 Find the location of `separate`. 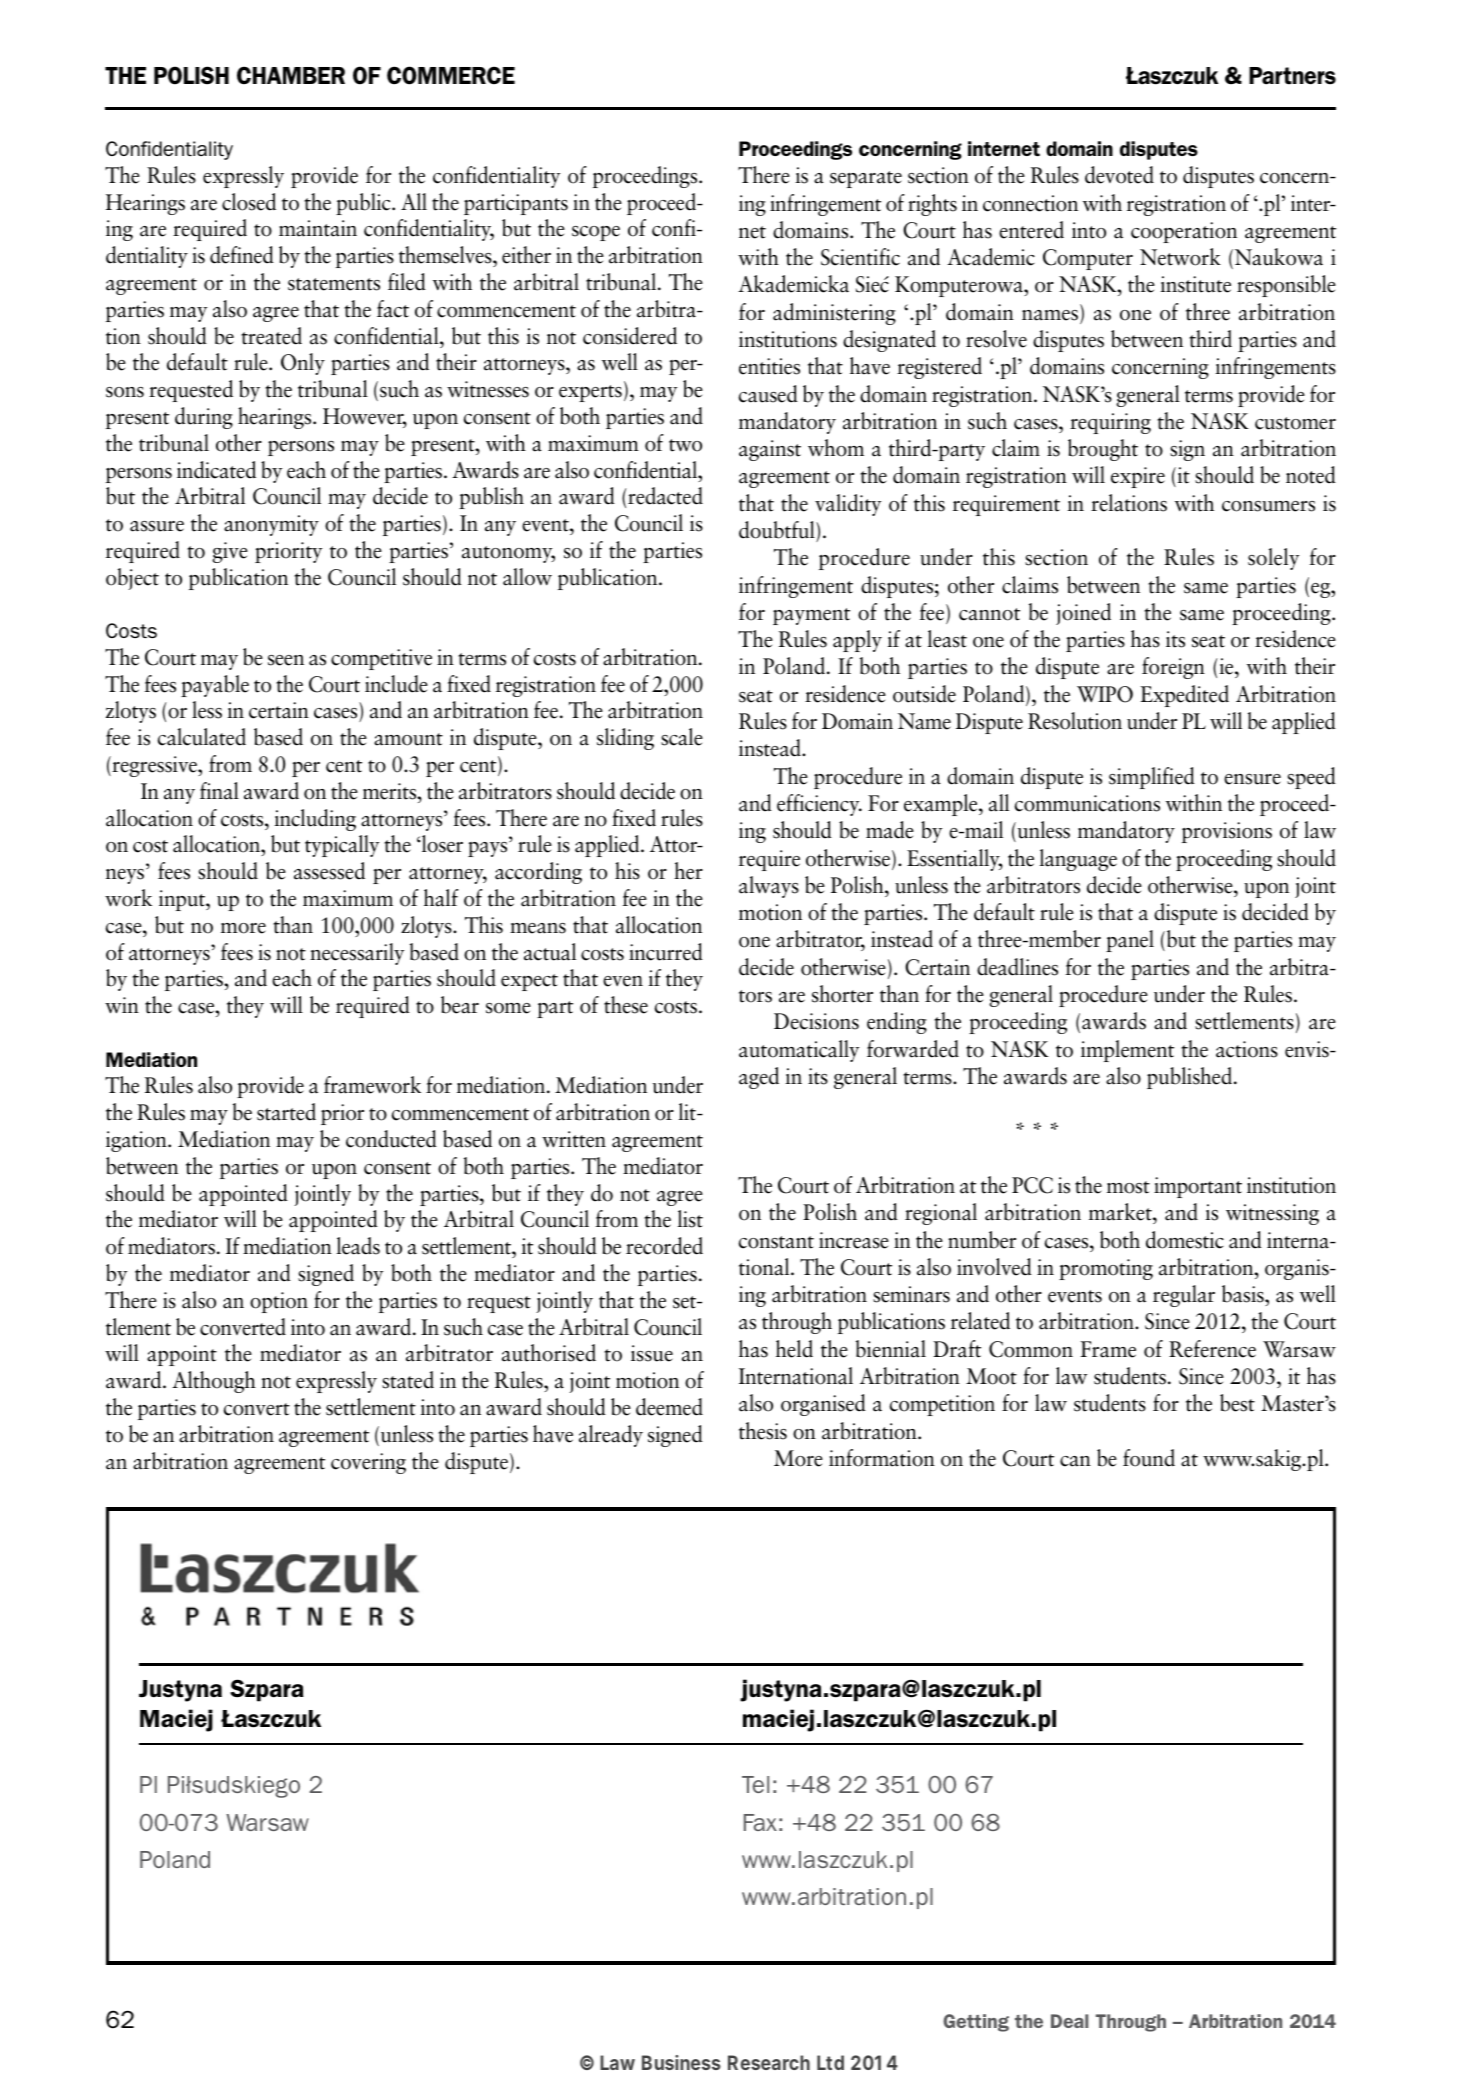

separate is located at coordinates (866, 179).
